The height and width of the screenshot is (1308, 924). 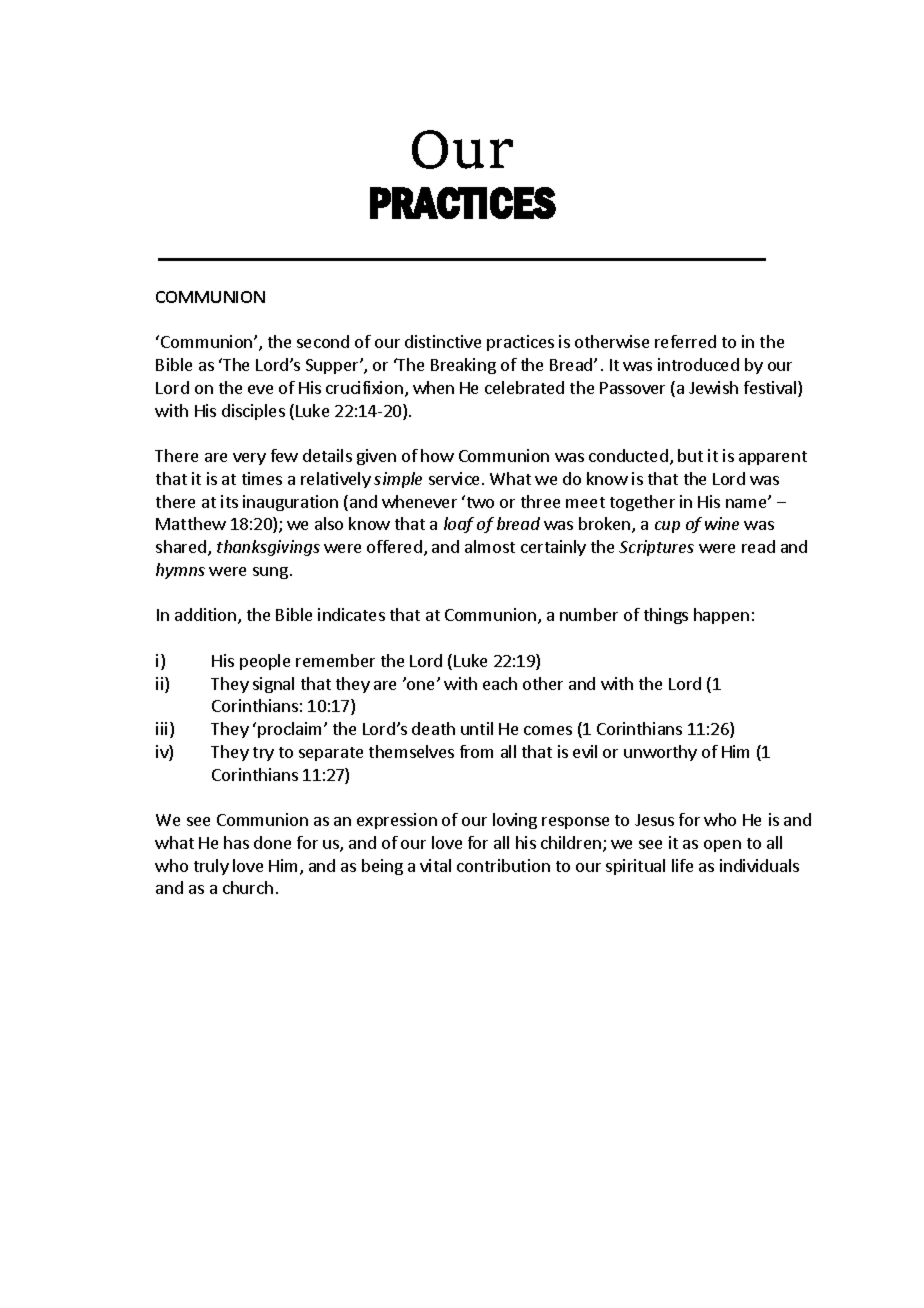 What do you see at coordinates (698, 364) in the screenshot?
I see `introduced` at bounding box center [698, 364].
